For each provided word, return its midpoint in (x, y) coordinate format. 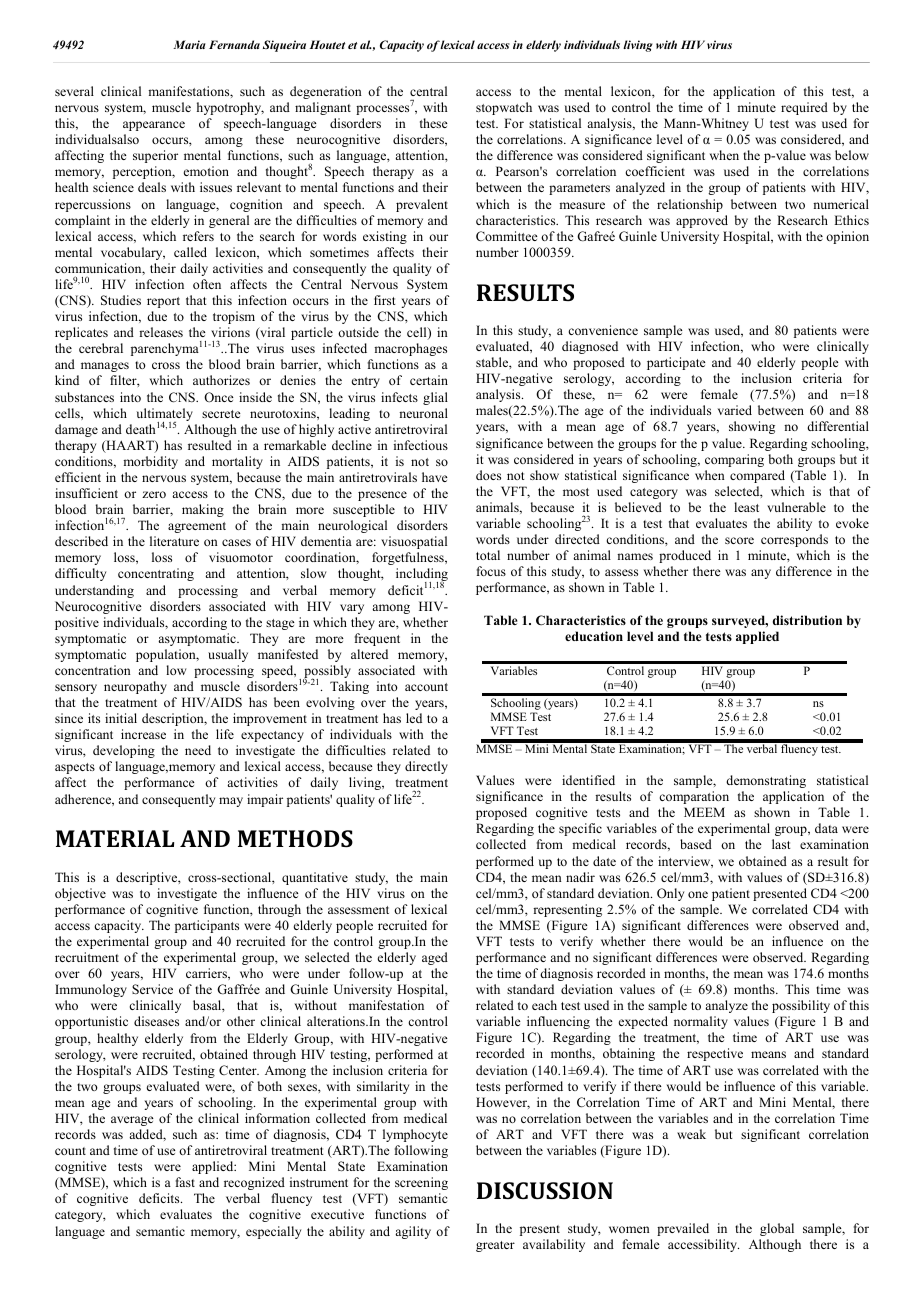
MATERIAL (115, 838)
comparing (734, 460)
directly (426, 767)
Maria (189, 44)
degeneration (326, 92)
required (804, 108)
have (435, 477)
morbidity (150, 462)
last (781, 844)
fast (185, 1182)
